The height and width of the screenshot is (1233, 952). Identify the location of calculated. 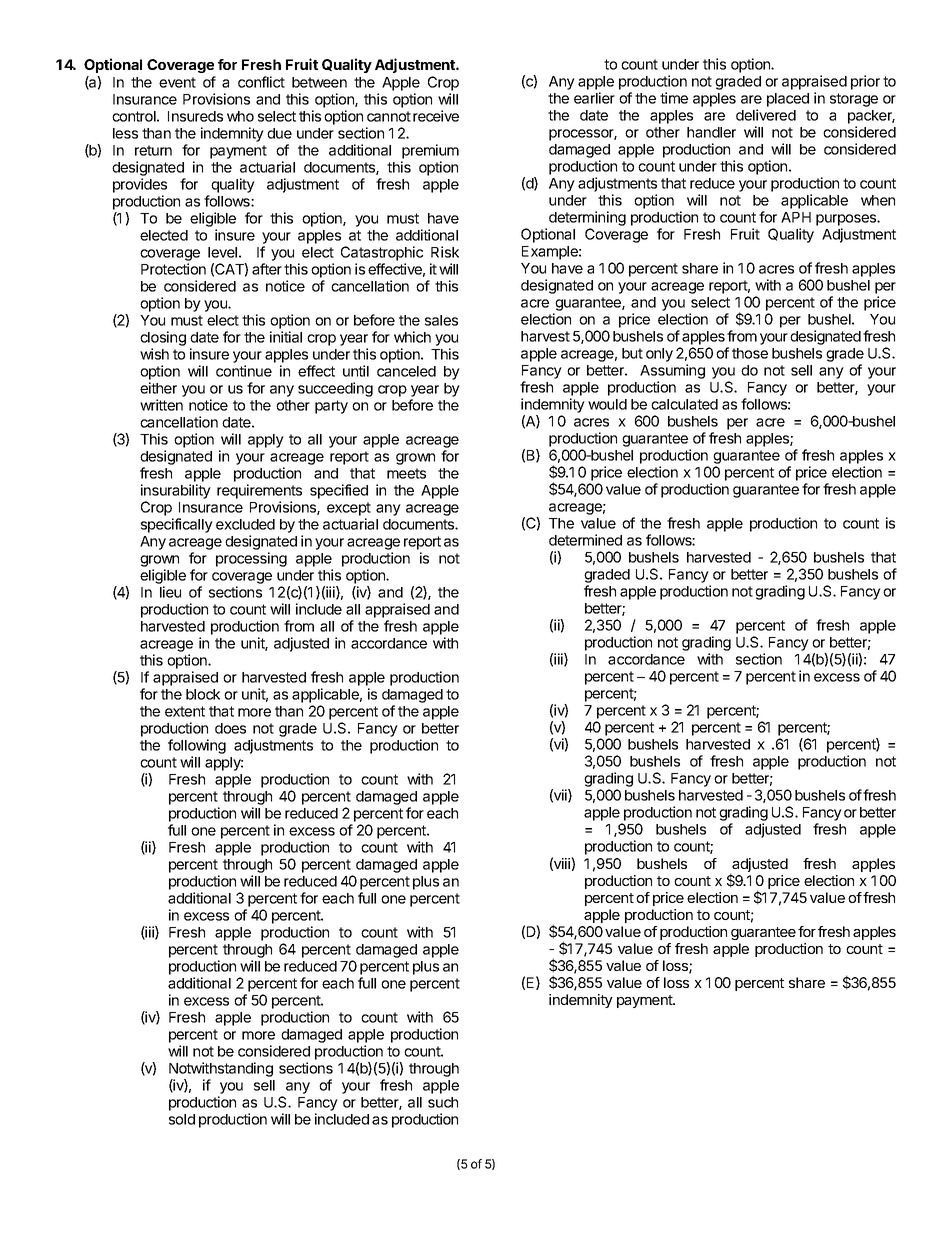
(684, 404).
